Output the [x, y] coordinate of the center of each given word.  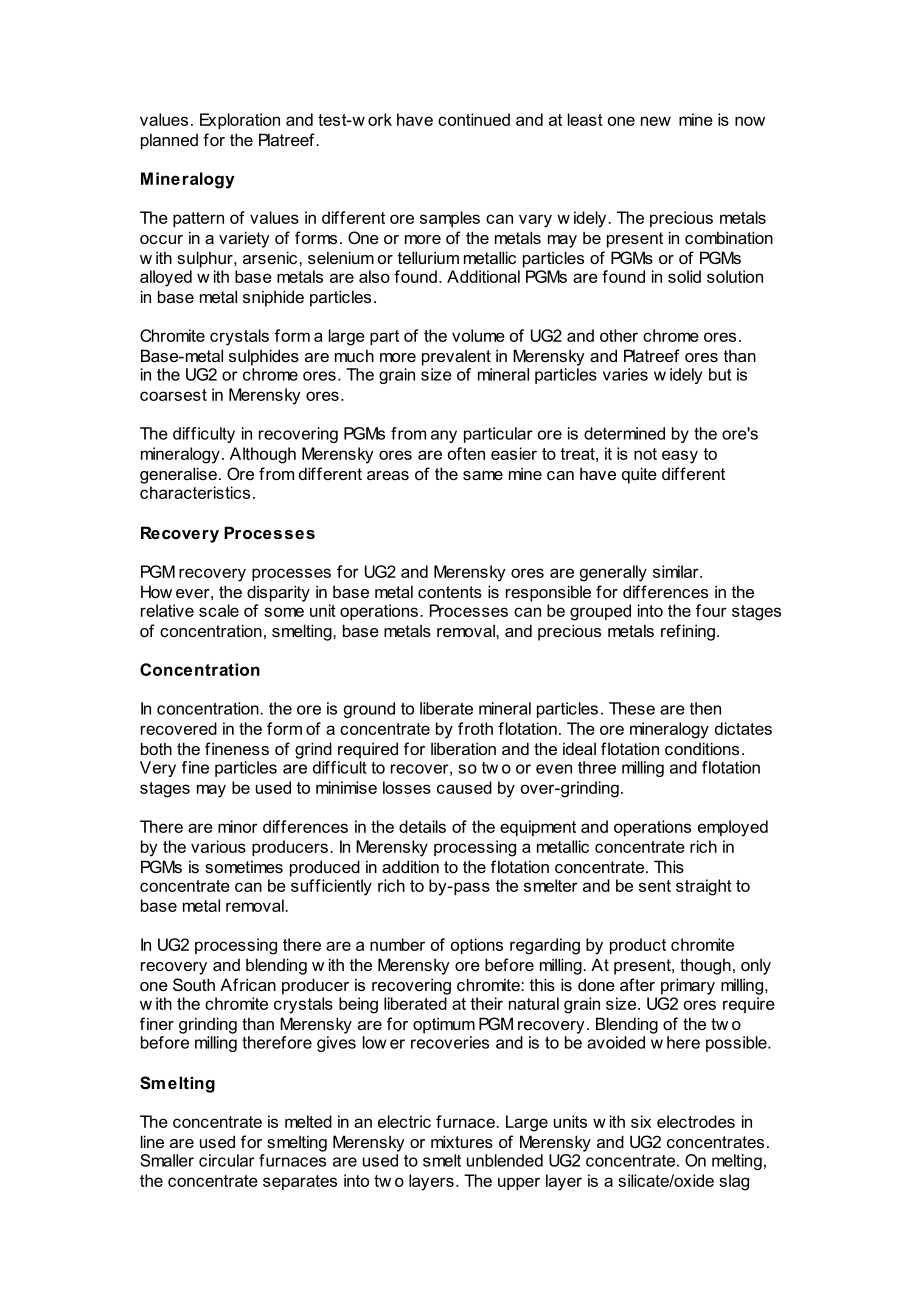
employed [733, 828]
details [422, 826]
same [483, 475]
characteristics [195, 492]
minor [238, 826]
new [656, 121]
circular [227, 1160]
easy [680, 457]
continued [474, 119]
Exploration [240, 121]
